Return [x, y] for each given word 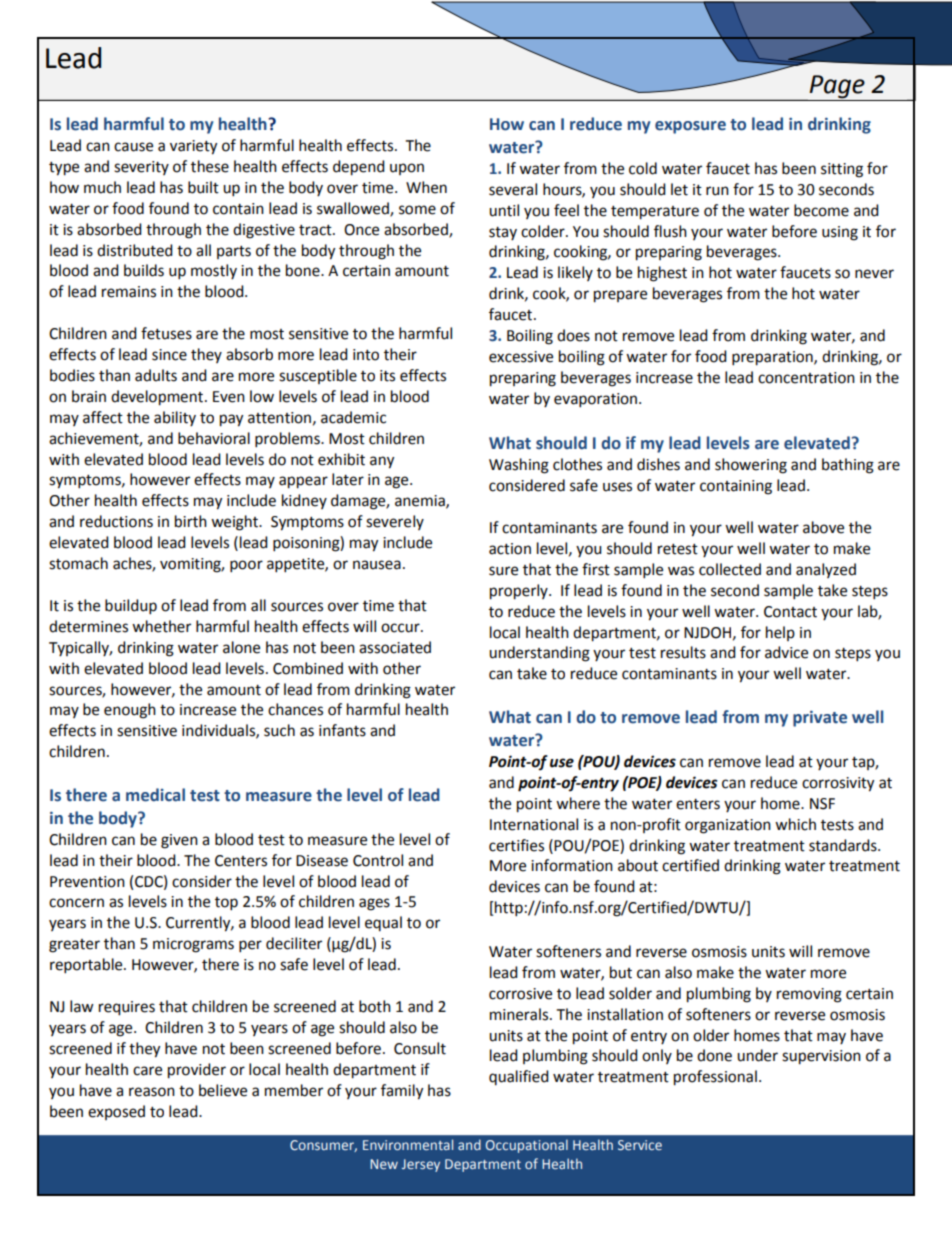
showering [751, 466]
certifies [516, 845]
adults [156, 375]
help [780, 633]
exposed [116, 1112]
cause [133, 147]
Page [837, 88]
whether [161, 626]
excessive [521, 357]
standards [844, 845]
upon [407, 169]
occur [401, 628]
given [179, 841]
